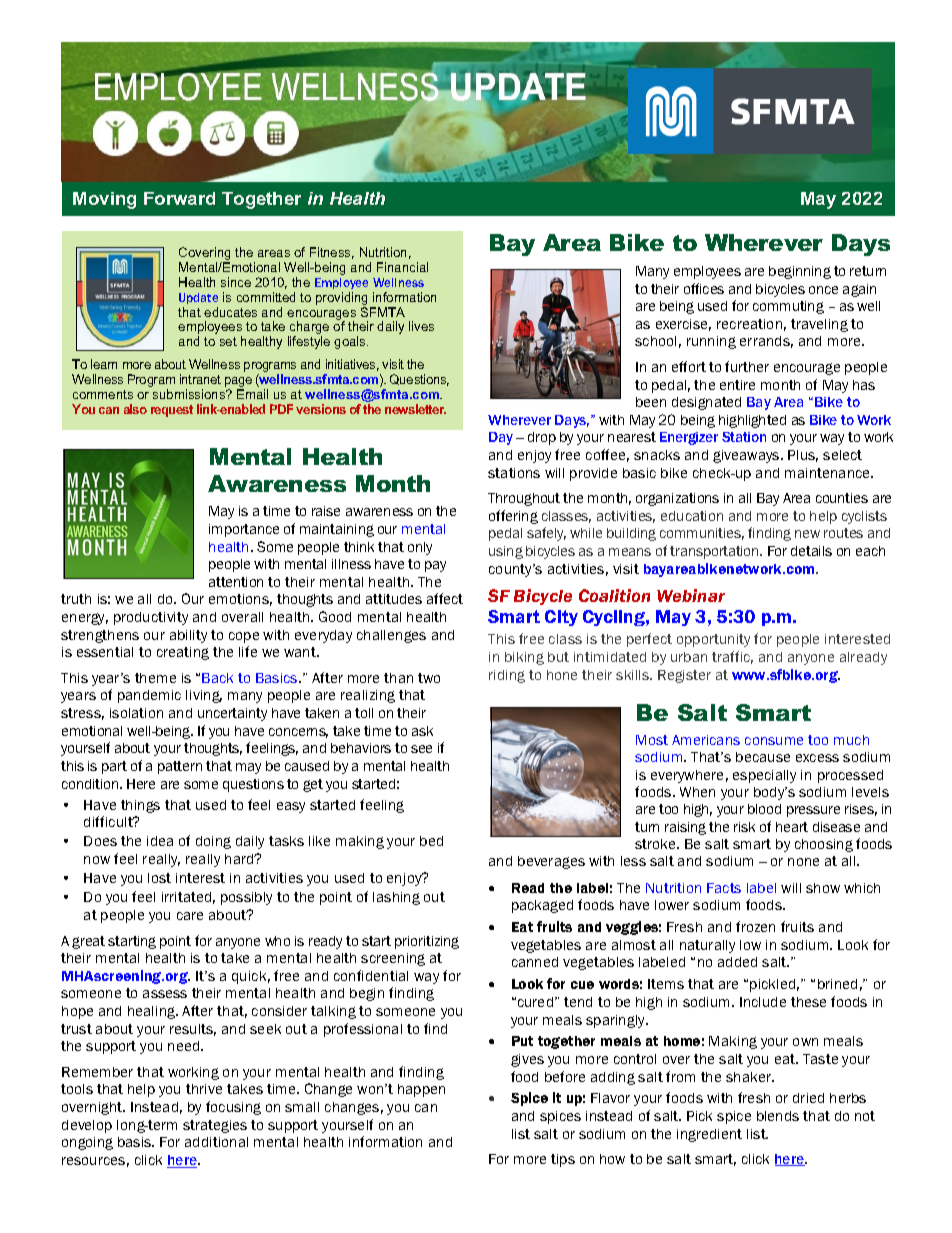 This screenshot has width=952, height=1233. Describe the element at coordinates (179, 198) in the screenshot. I see `Forward` at that location.
